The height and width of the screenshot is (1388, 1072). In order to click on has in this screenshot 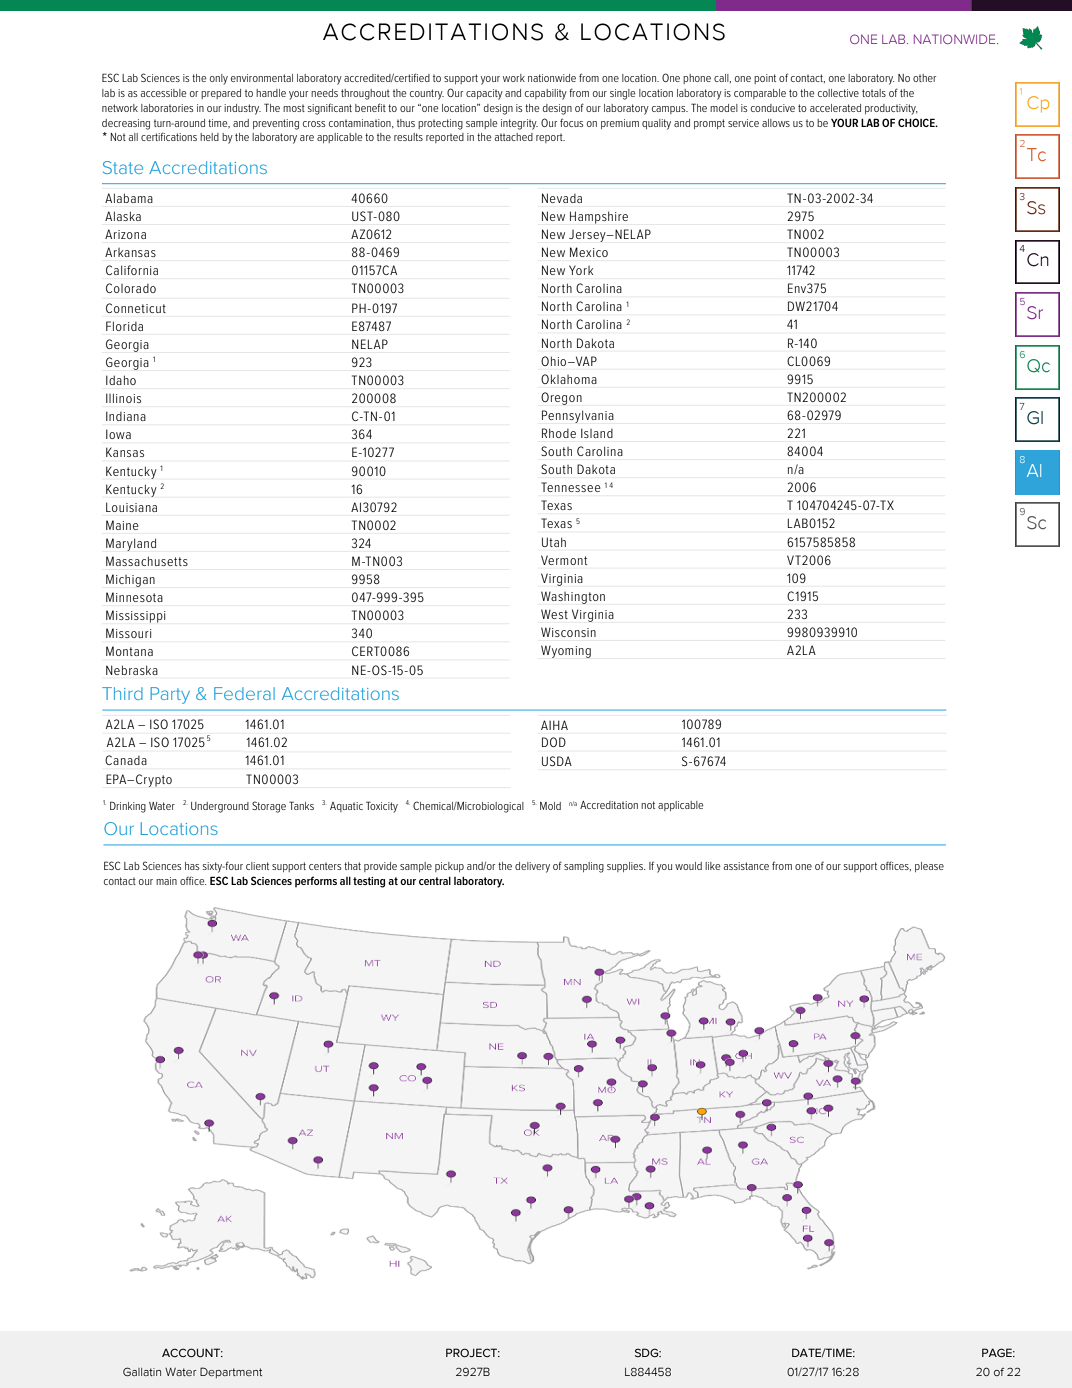, I will do `click(192, 866)`.
